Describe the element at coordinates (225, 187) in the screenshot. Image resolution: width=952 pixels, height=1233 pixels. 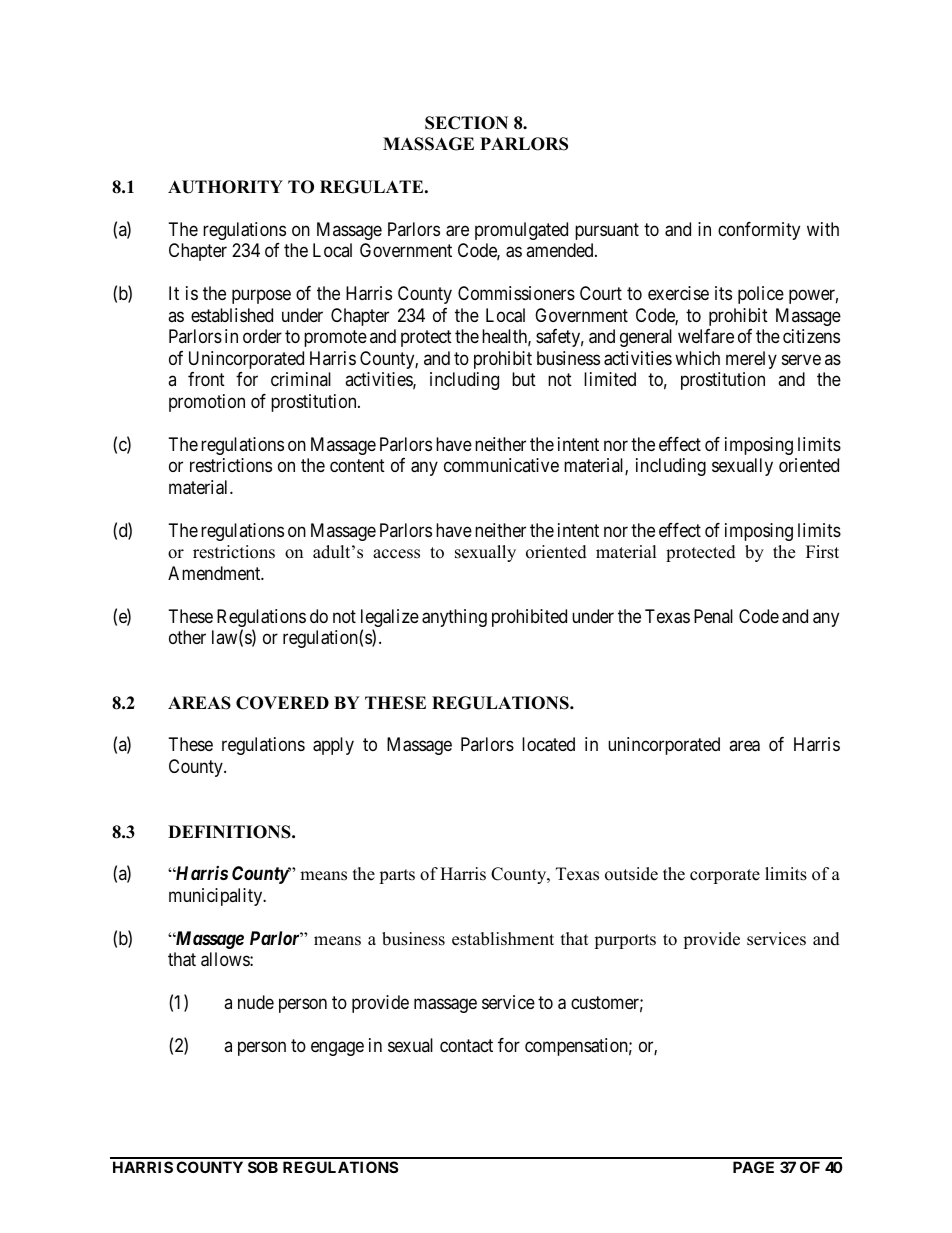
I see `AUTHORITY` at that location.
